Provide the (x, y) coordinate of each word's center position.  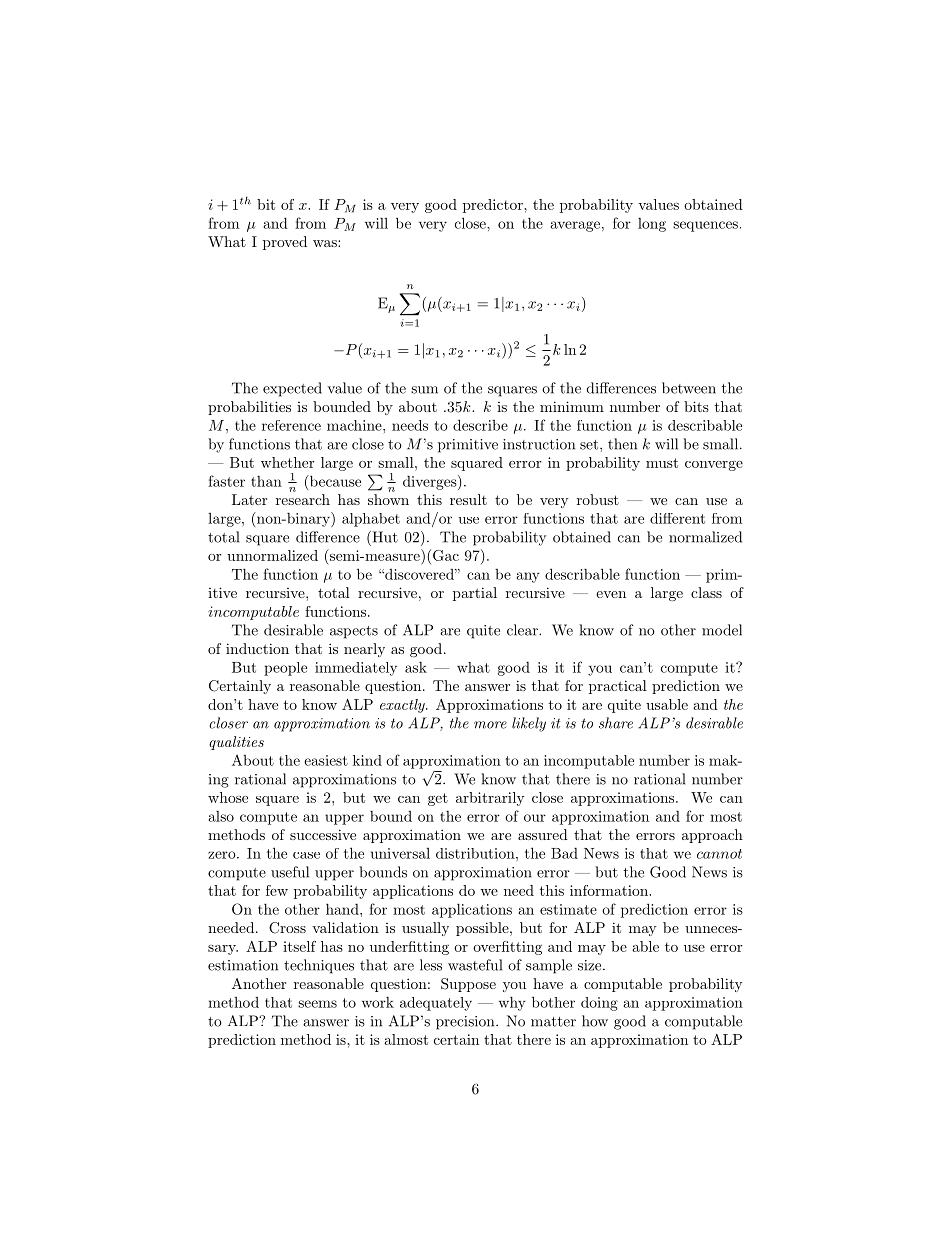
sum (424, 390)
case (306, 855)
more (490, 725)
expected (292, 389)
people (285, 669)
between (689, 388)
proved (285, 243)
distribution (476, 853)
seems (317, 1004)
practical (618, 687)
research (303, 499)
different (677, 518)
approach (712, 836)
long (652, 225)
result (468, 499)
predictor (494, 206)
